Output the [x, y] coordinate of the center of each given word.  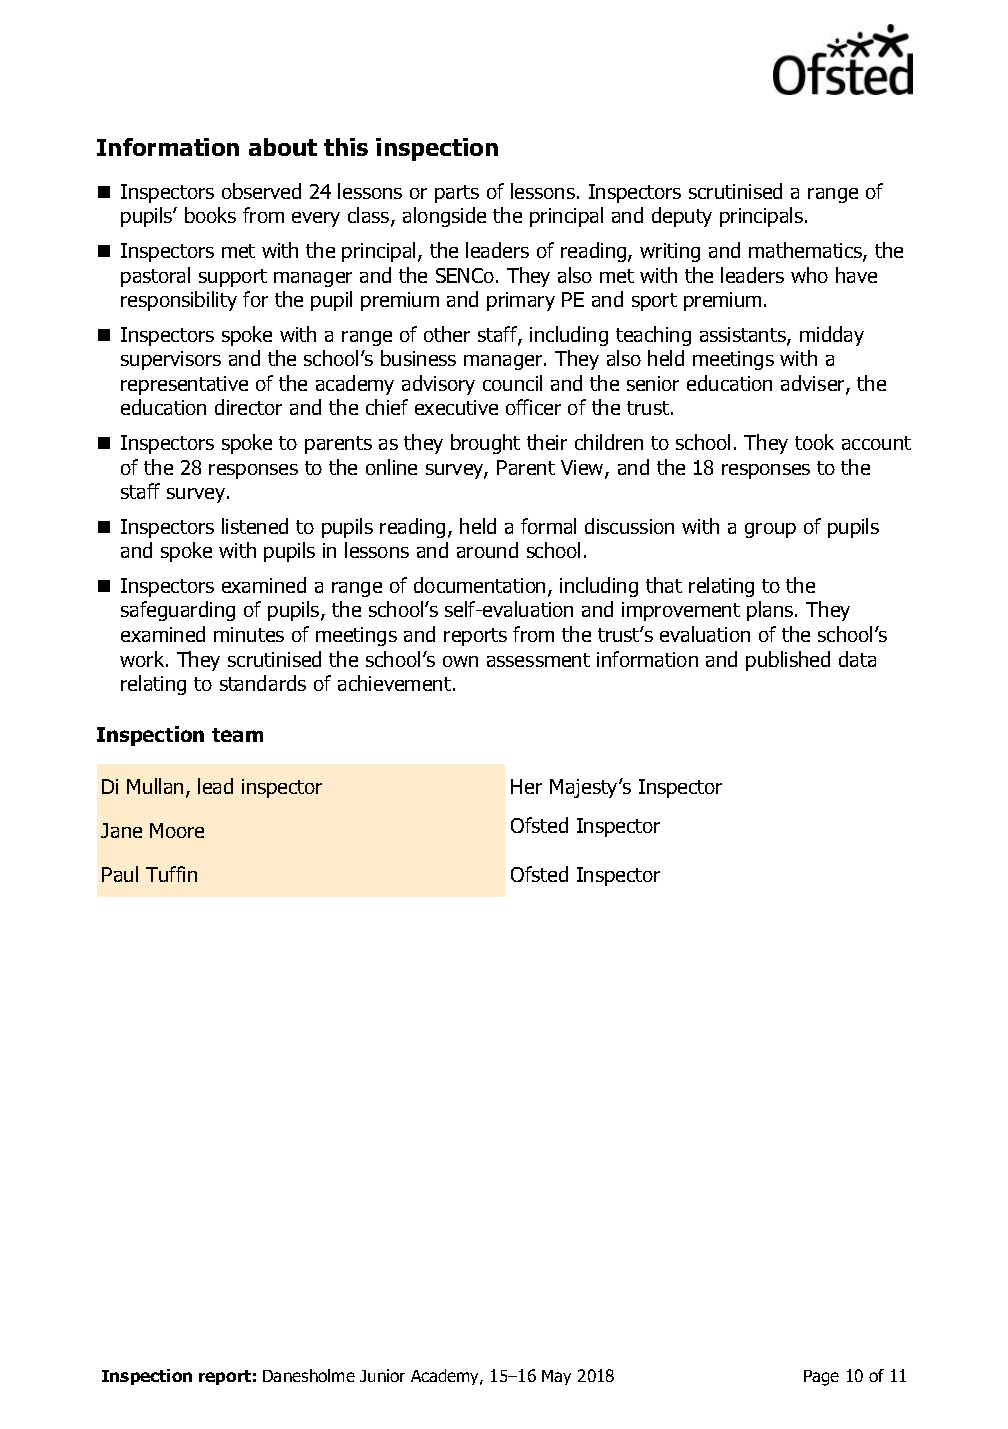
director [248, 407]
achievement [394, 683]
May [556, 1377]
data [857, 659]
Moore [177, 830]
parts [457, 194]
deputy [682, 217]
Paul [120, 874]
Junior [382, 1375]
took [814, 442]
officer [533, 407]
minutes [249, 634]
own [460, 661]
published [788, 661]
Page [821, 1378]
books [210, 215]
